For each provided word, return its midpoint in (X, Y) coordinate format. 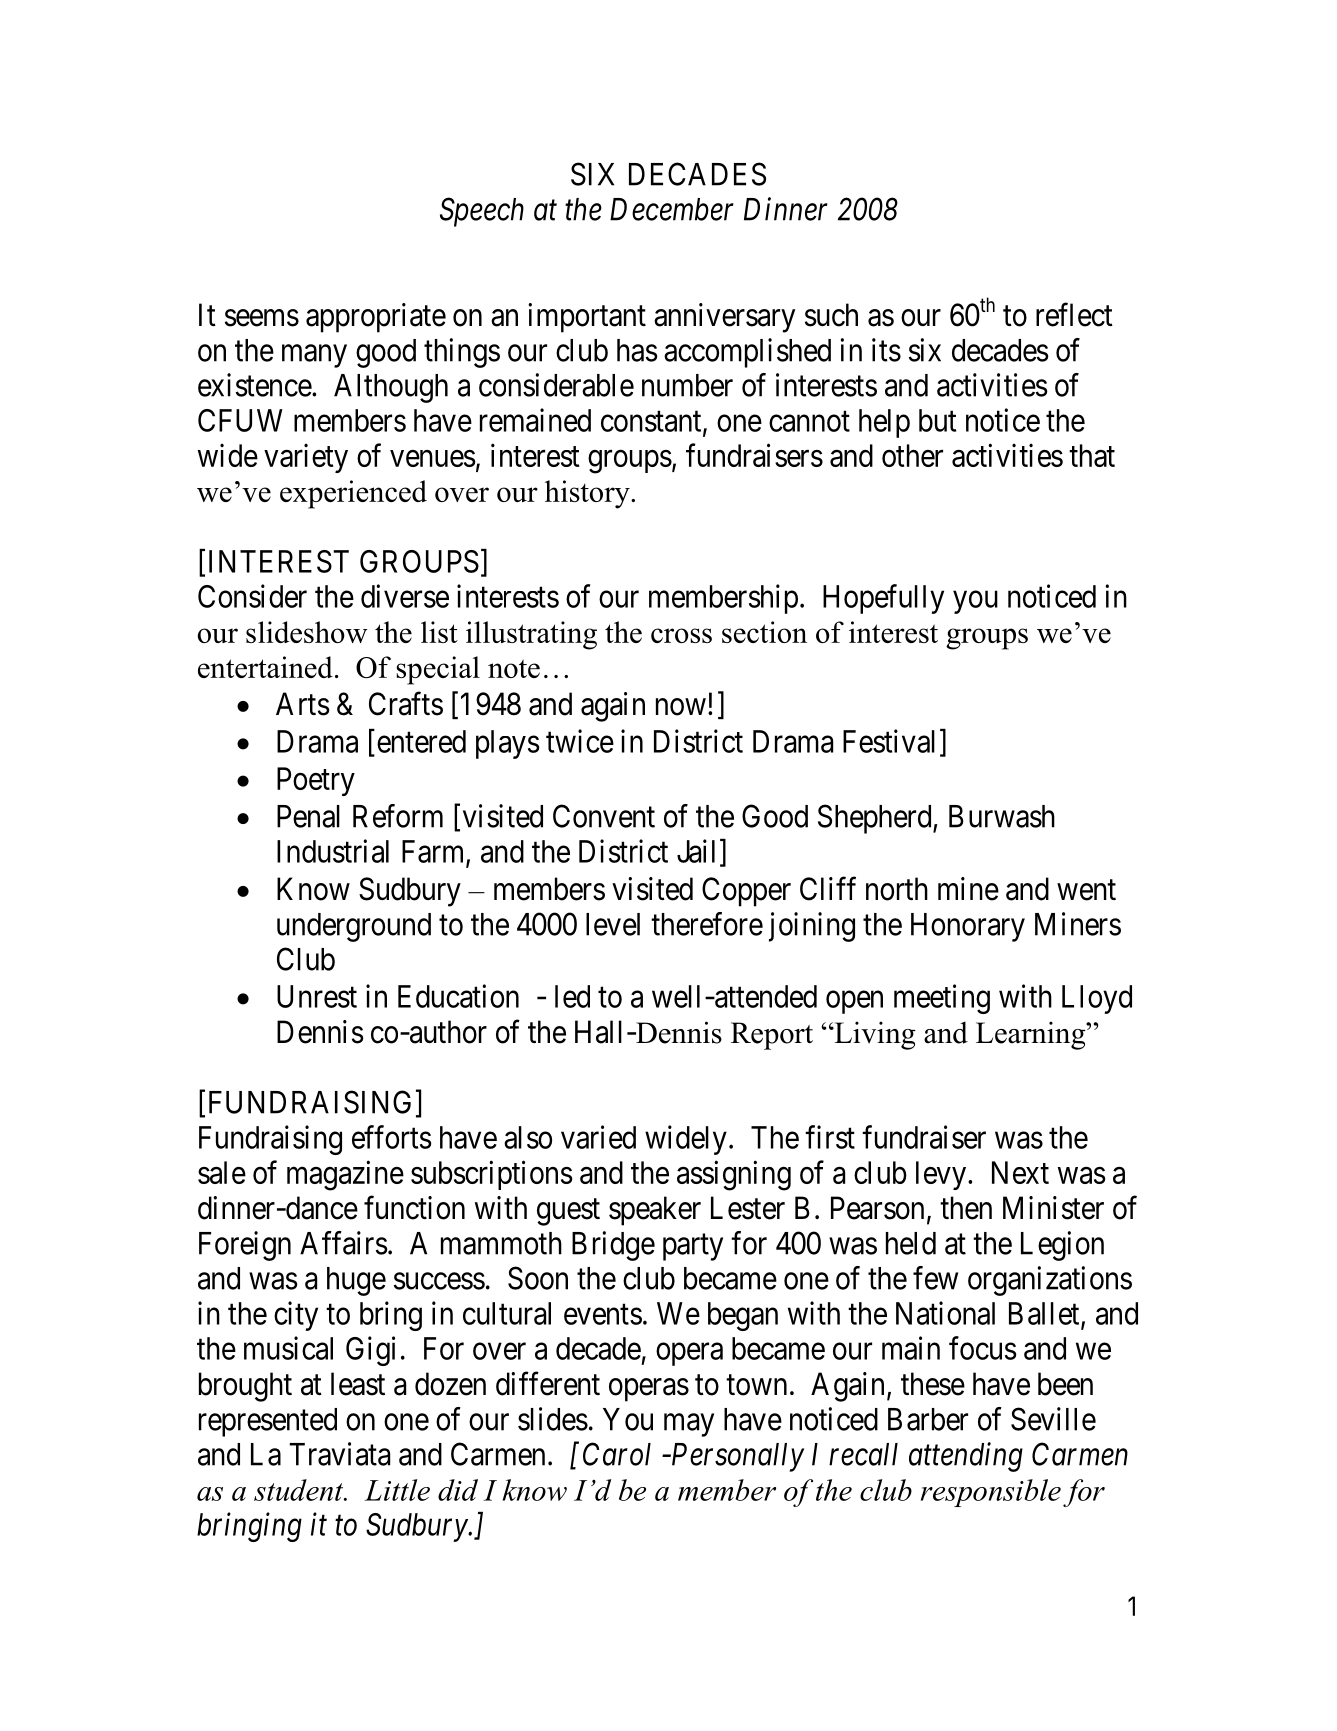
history (588, 494)
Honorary (968, 927)
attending (966, 1457)
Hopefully (883, 599)
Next (1020, 1172)
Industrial (333, 851)
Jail (696, 851)
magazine (345, 1175)
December (672, 209)
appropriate (376, 318)
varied (598, 1137)
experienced (353, 494)
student (300, 1490)
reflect (1074, 315)
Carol (617, 1454)
